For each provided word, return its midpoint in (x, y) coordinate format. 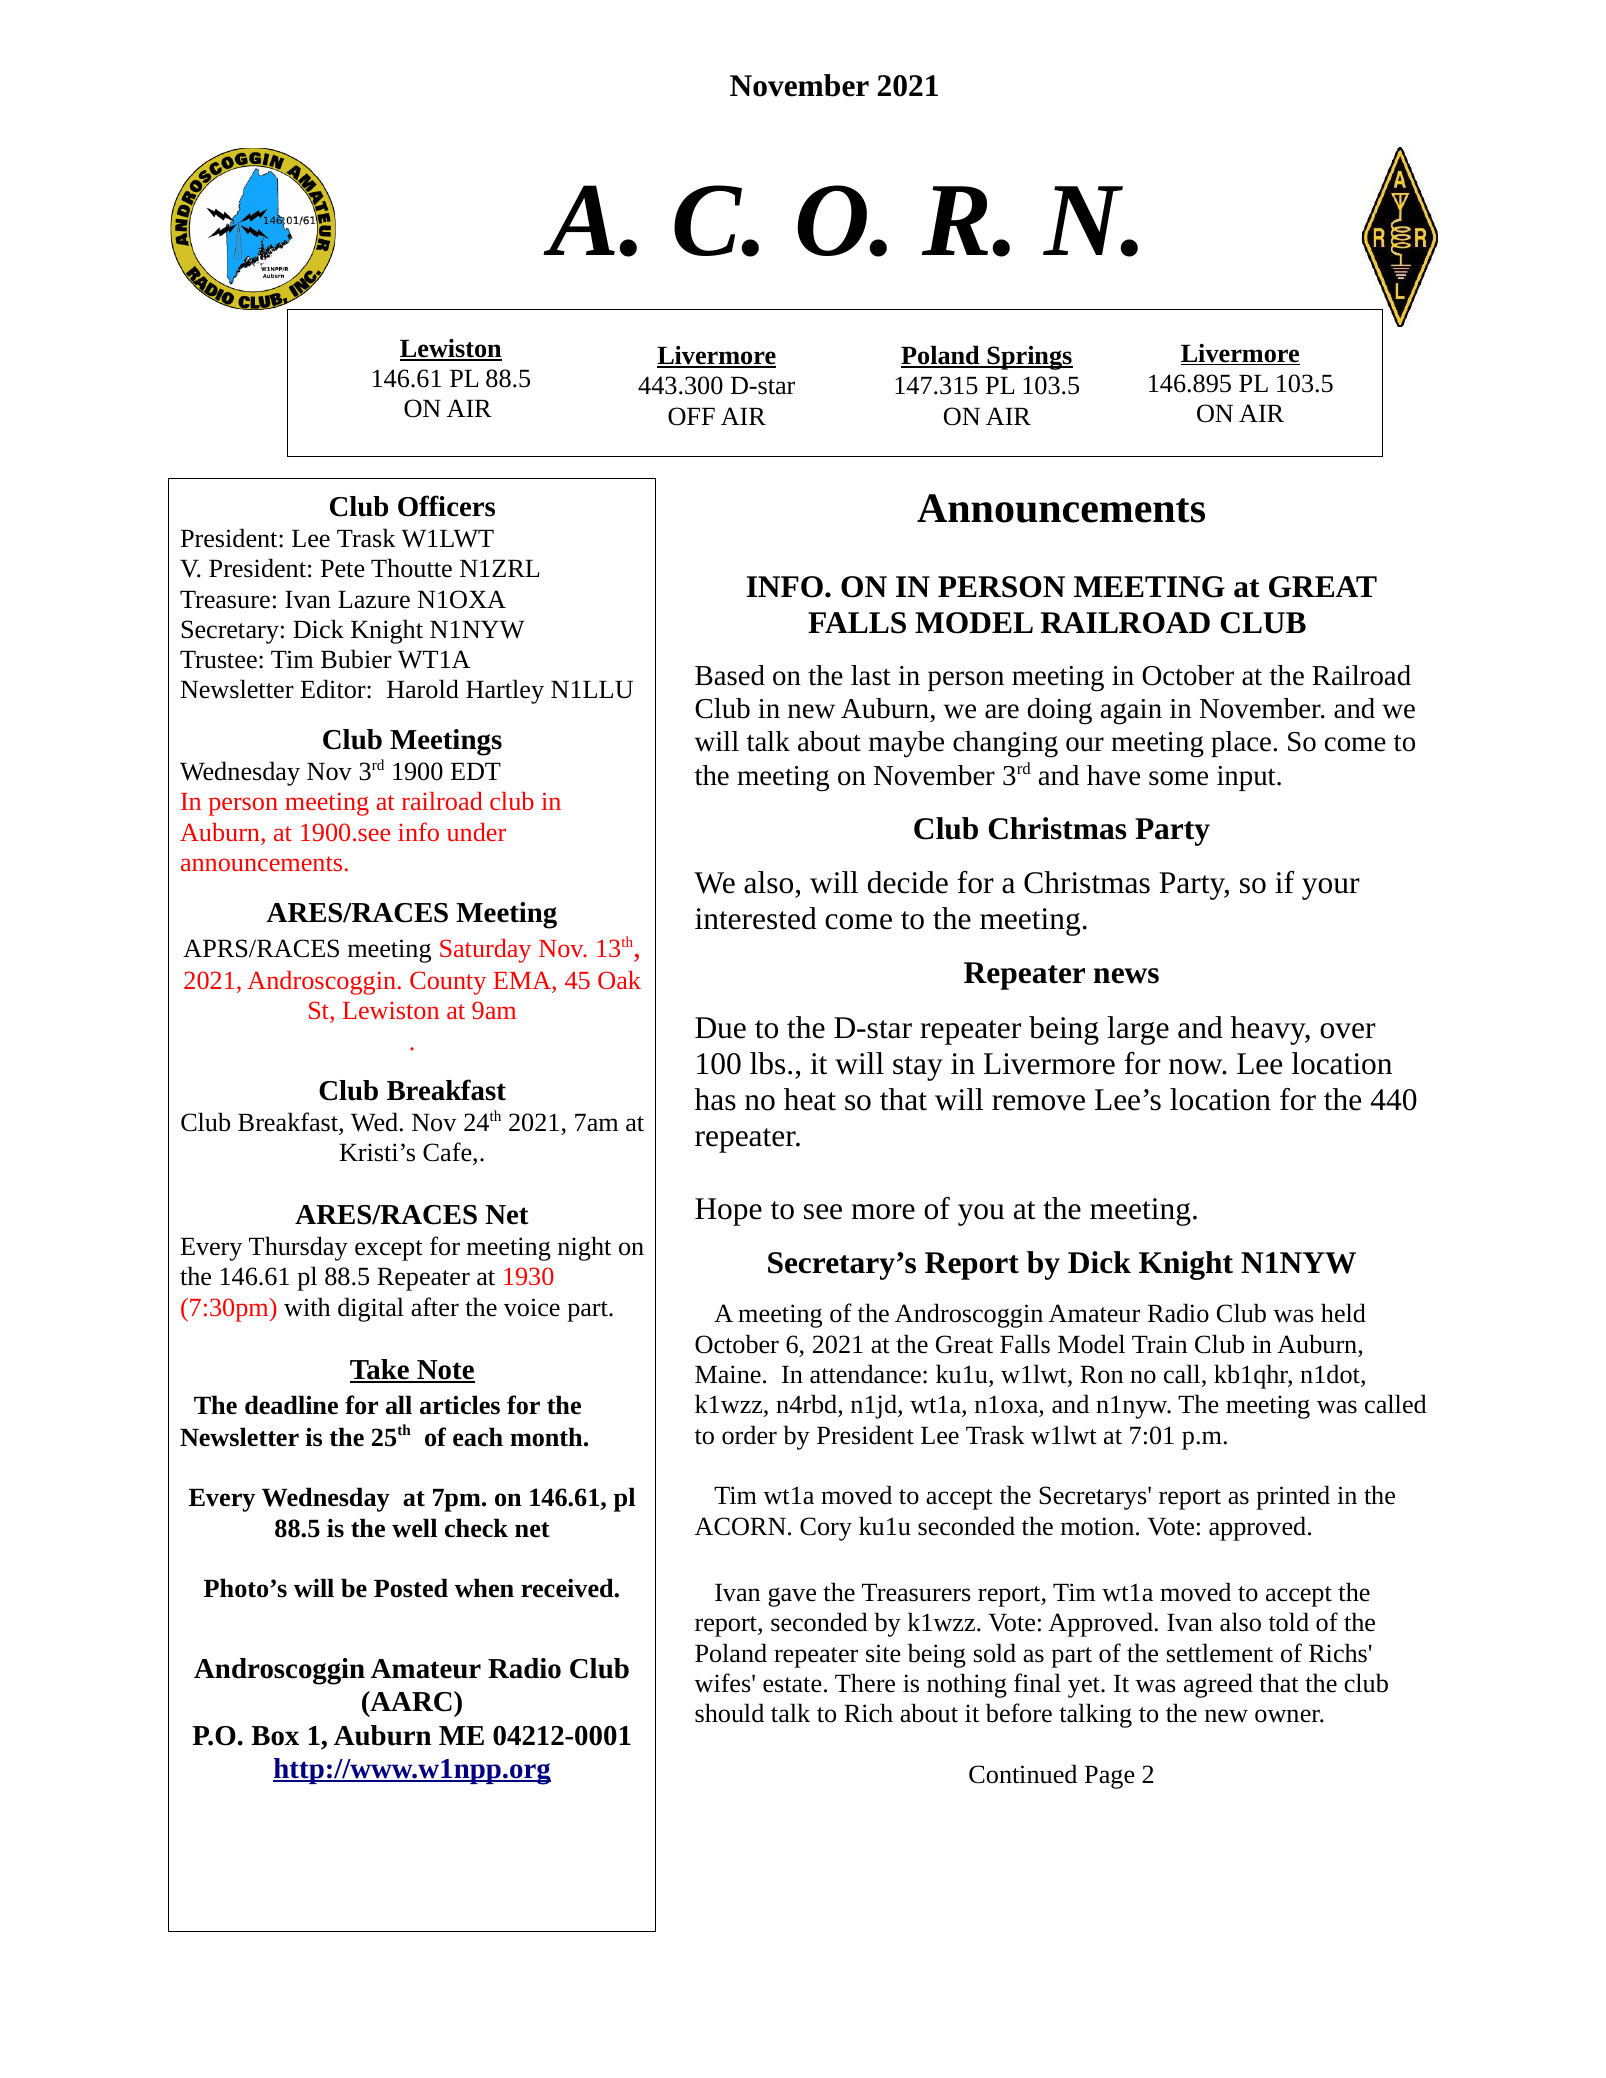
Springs (1029, 358)
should (729, 1713)
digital (371, 1309)
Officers (446, 506)
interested (756, 918)
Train (1159, 1344)
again (1131, 712)
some (1178, 778)
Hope (728, 1212)
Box (275, 1736)
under (476, 832)
